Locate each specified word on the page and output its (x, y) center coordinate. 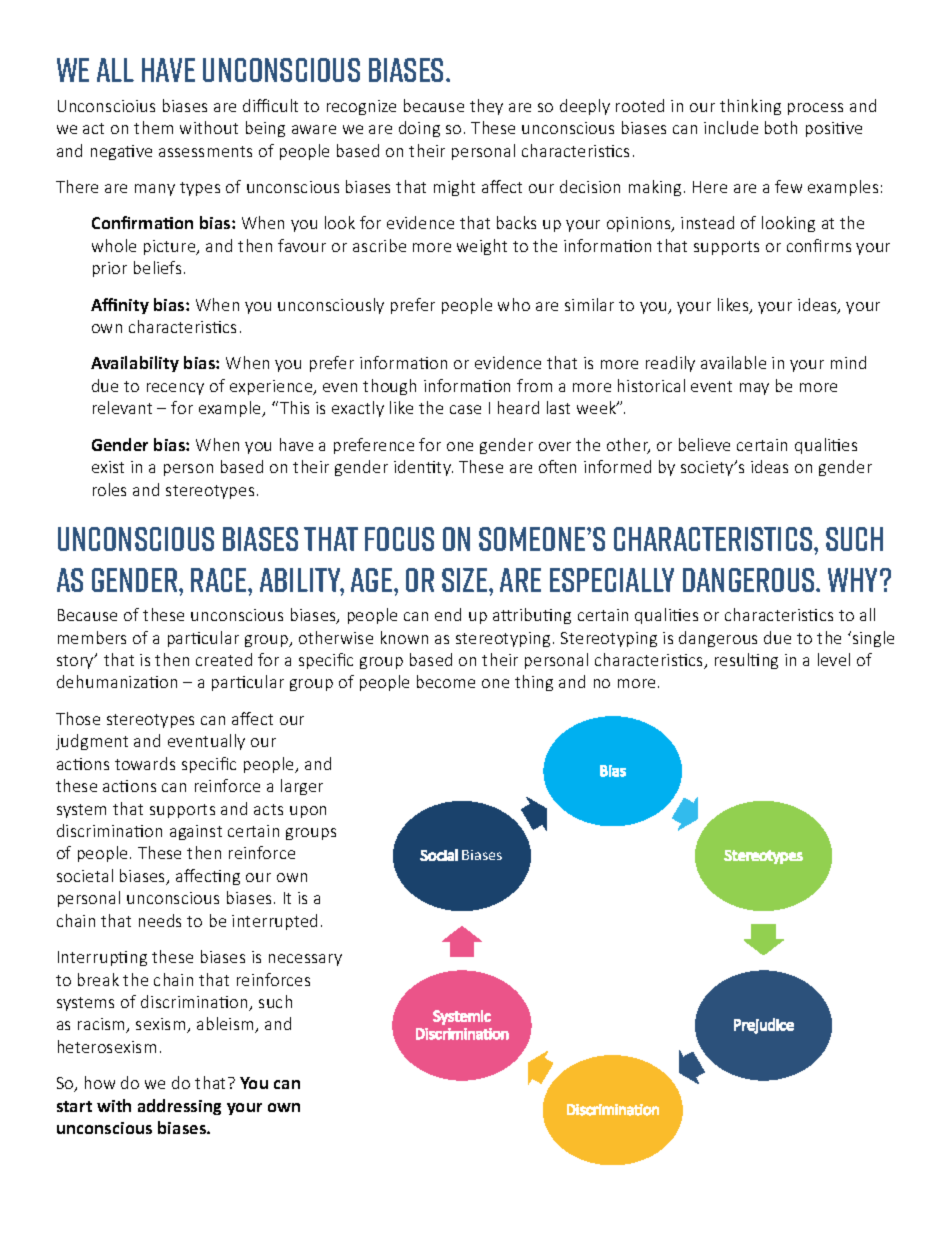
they (486, 107)
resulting (746, 661)
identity (423, 468)
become (446, 681)
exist (108, 467)
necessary (305, 960)
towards (145, 763)
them (153, 127)
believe (704, 444)
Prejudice (764, 1026)
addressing (179, 1107)
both (781, 127)
